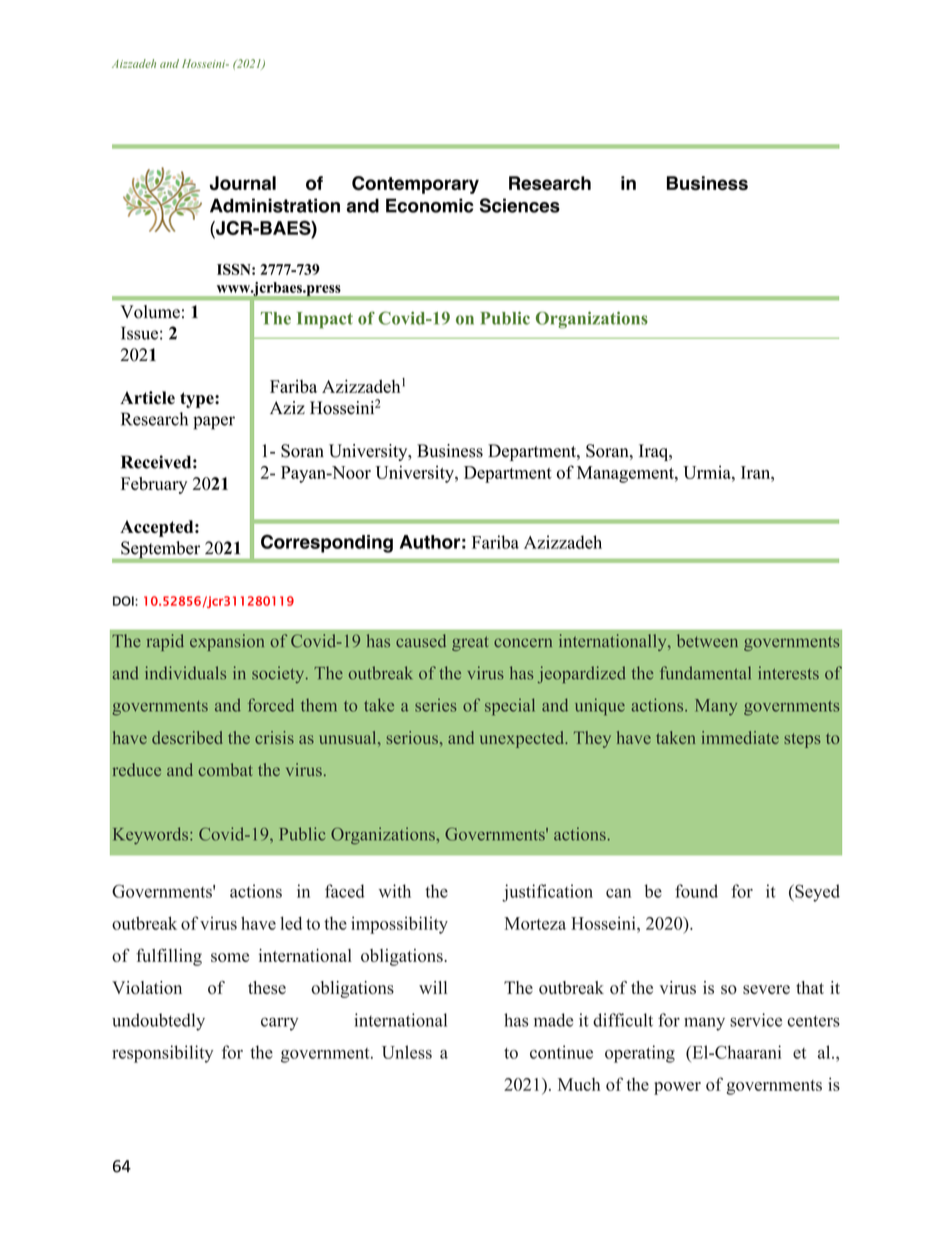 This screenshot has height=1233, width=952. I want to click on responsibility, so click(162, 1054).
